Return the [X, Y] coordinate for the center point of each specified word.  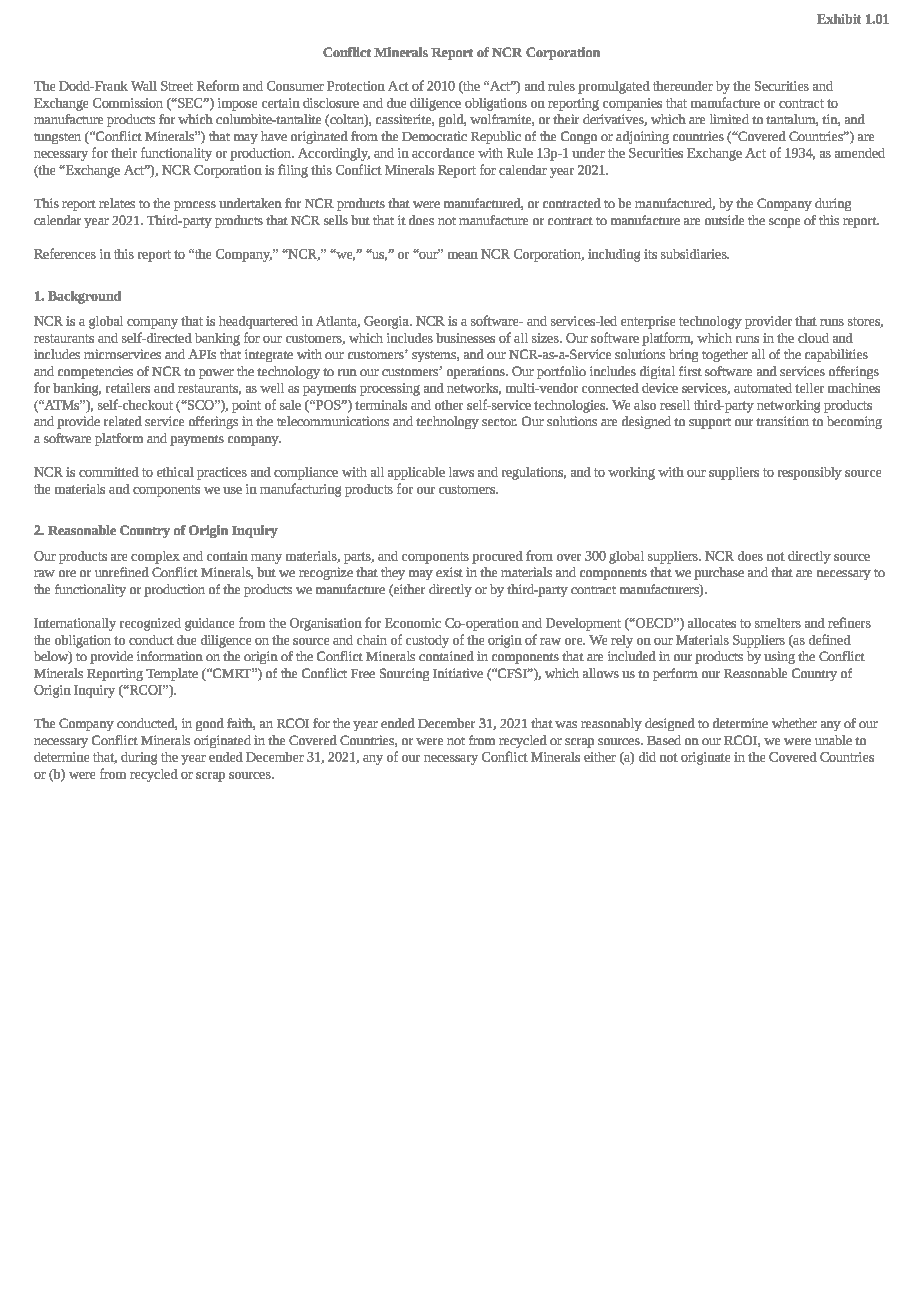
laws [461, 472]
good [210, 724]
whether [794, 723]
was [566, 724]
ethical [175, 472]
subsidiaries [695, 254]
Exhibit [839, 19]
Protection [356, 86]
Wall [144, 86]
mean [463, 255]
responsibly [810, 473]
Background [84, 297]
